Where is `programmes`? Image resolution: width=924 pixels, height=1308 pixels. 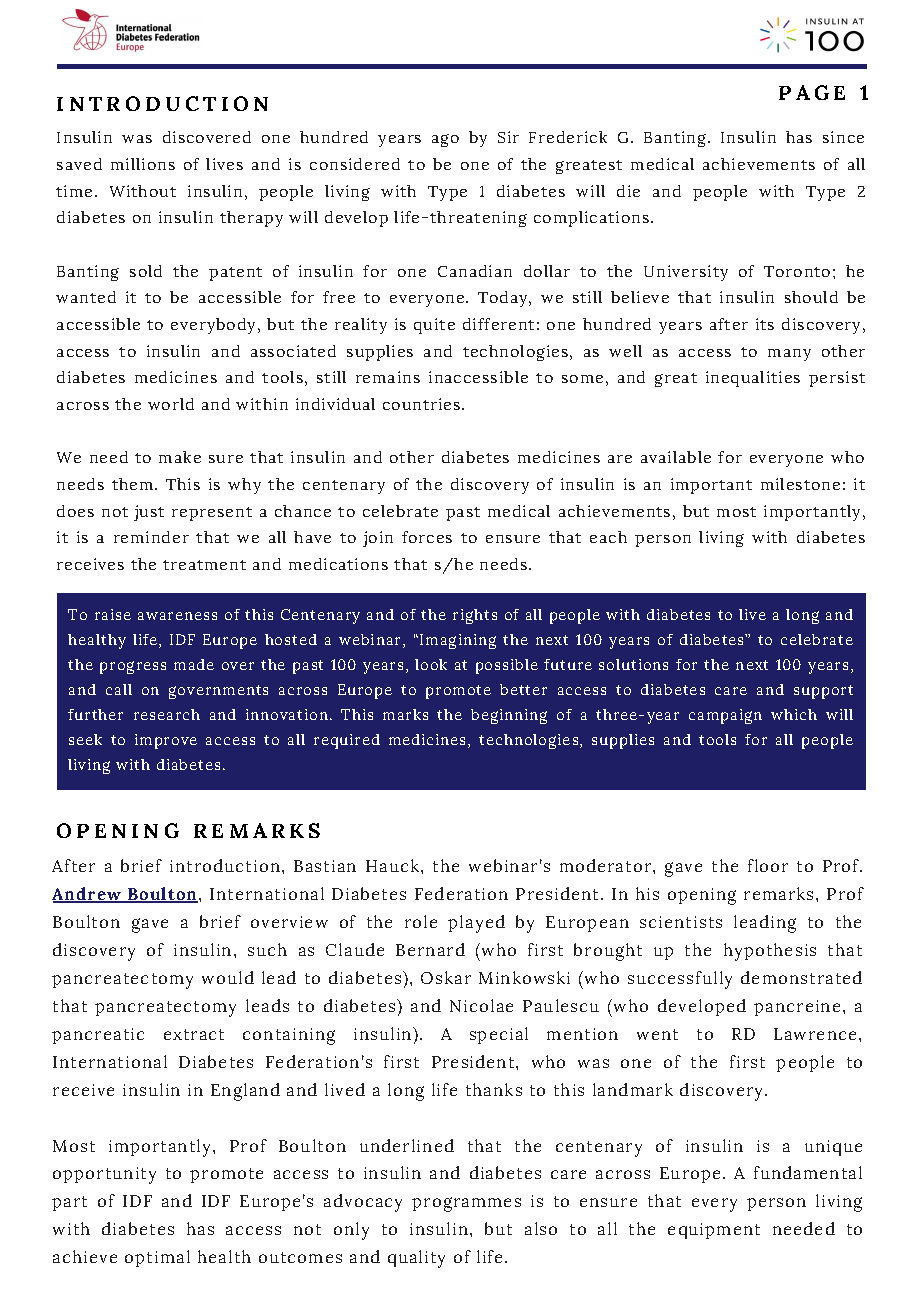
programmes is located at coordinates (466, 1204).
